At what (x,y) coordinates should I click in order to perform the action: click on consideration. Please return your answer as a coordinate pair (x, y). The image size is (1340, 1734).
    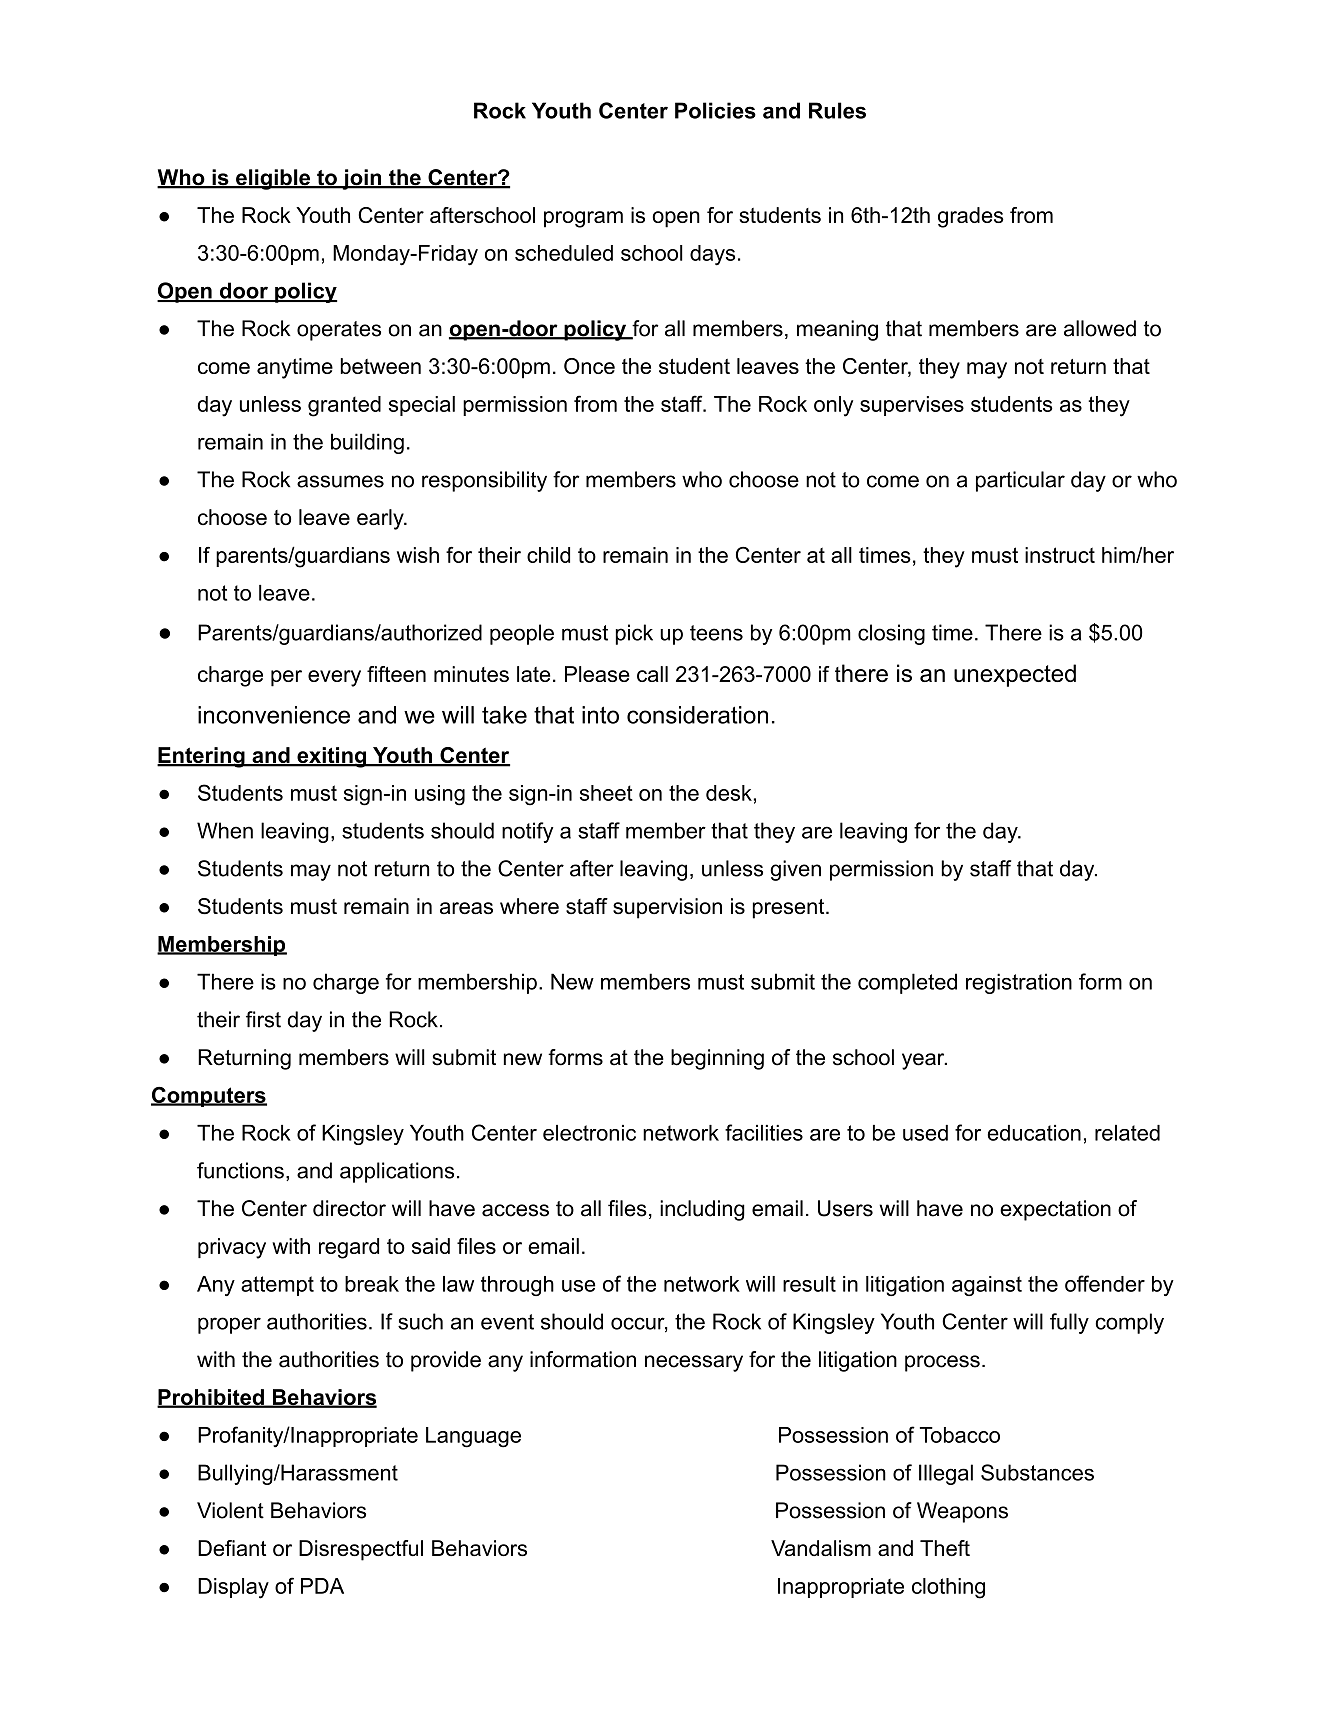
    Looking at the image, I should click on (697, 715).
